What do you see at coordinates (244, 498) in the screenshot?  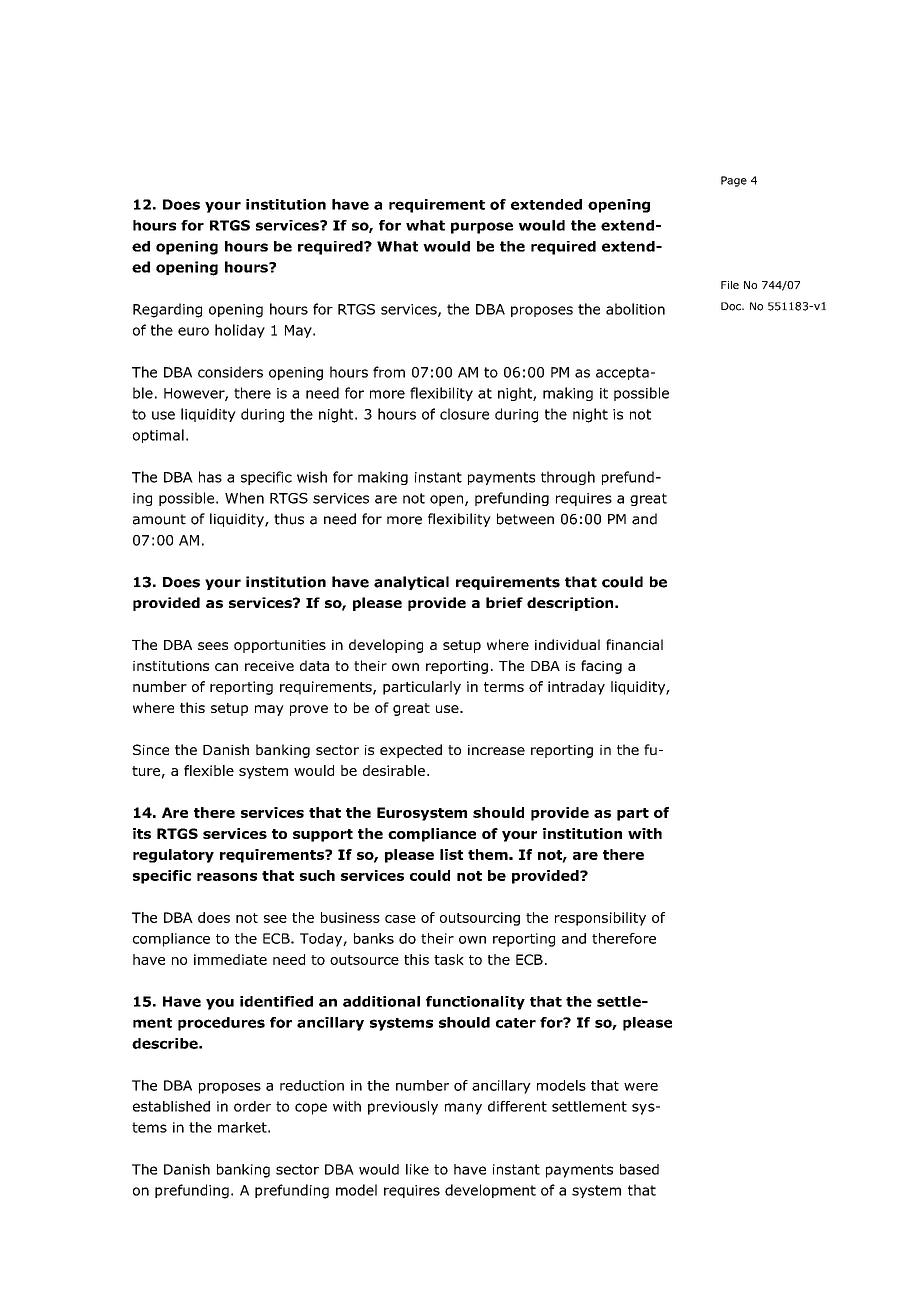 I see `When` at bounding box center [244, 498].
